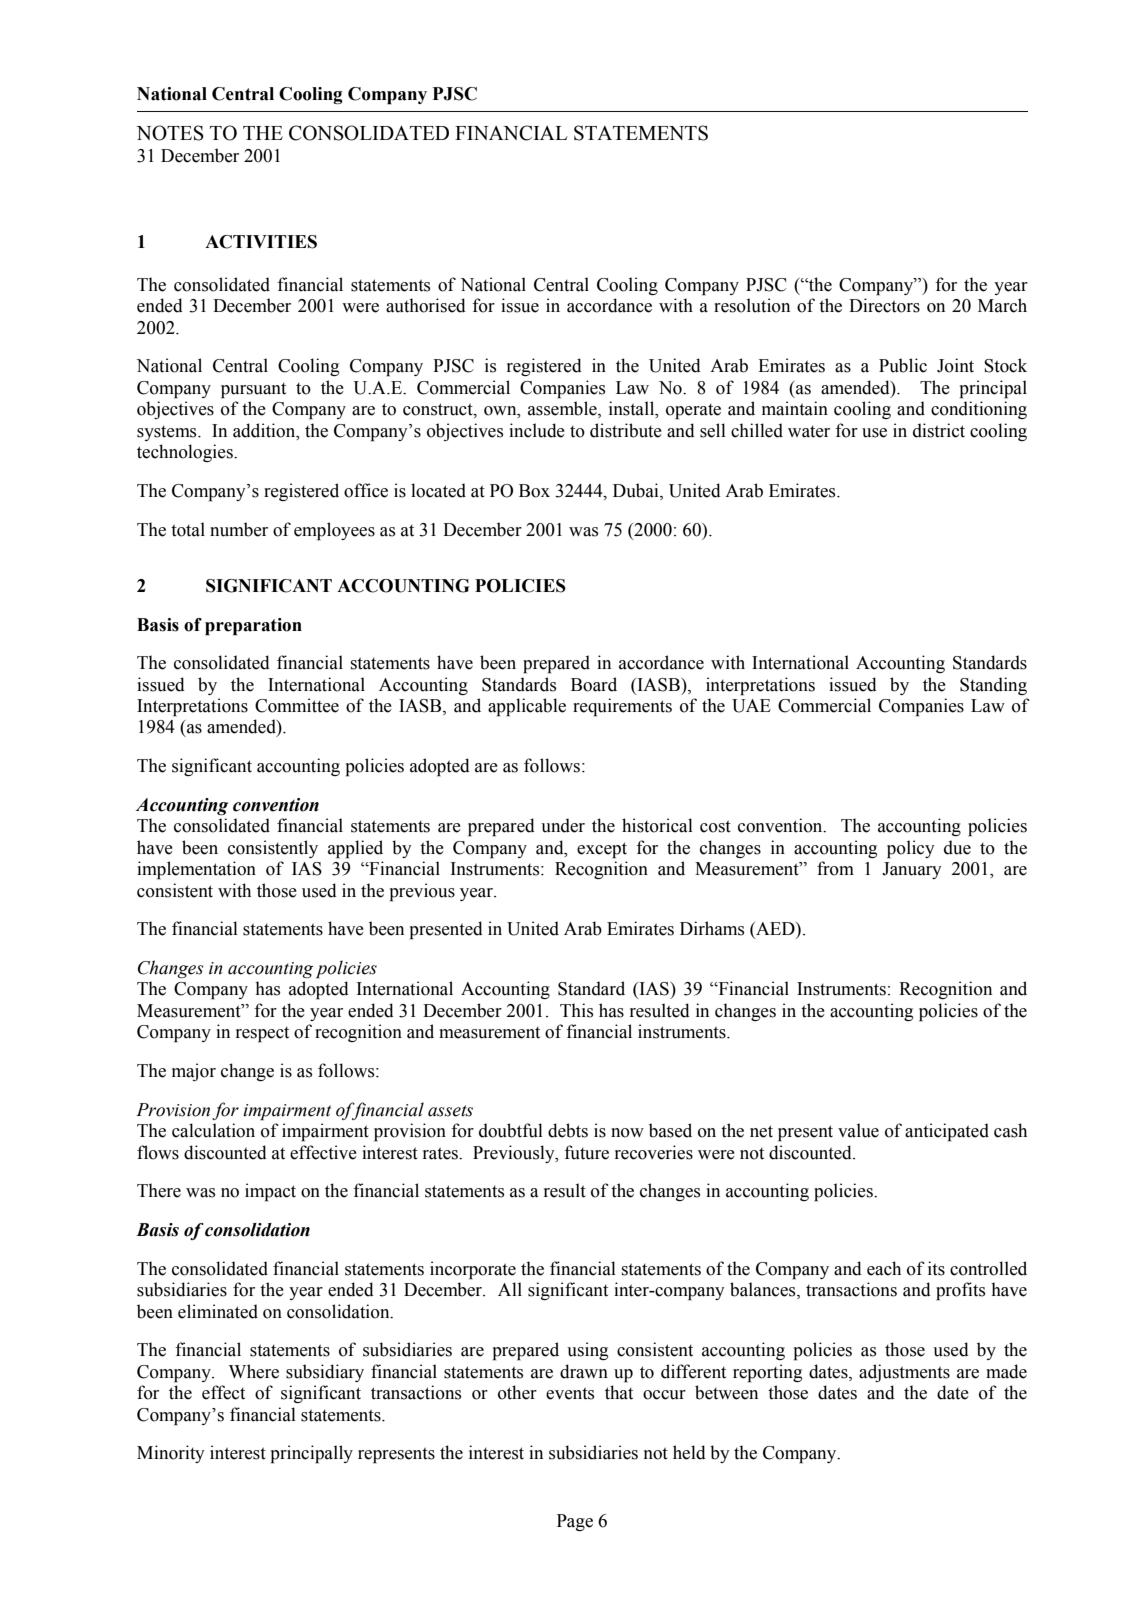 Image resolution: width=1132 pixels, height=1602 pixels. What do you see at coordinates (575, 1522) in the page?
I see `Page` at bounding box center [575, 1522].
